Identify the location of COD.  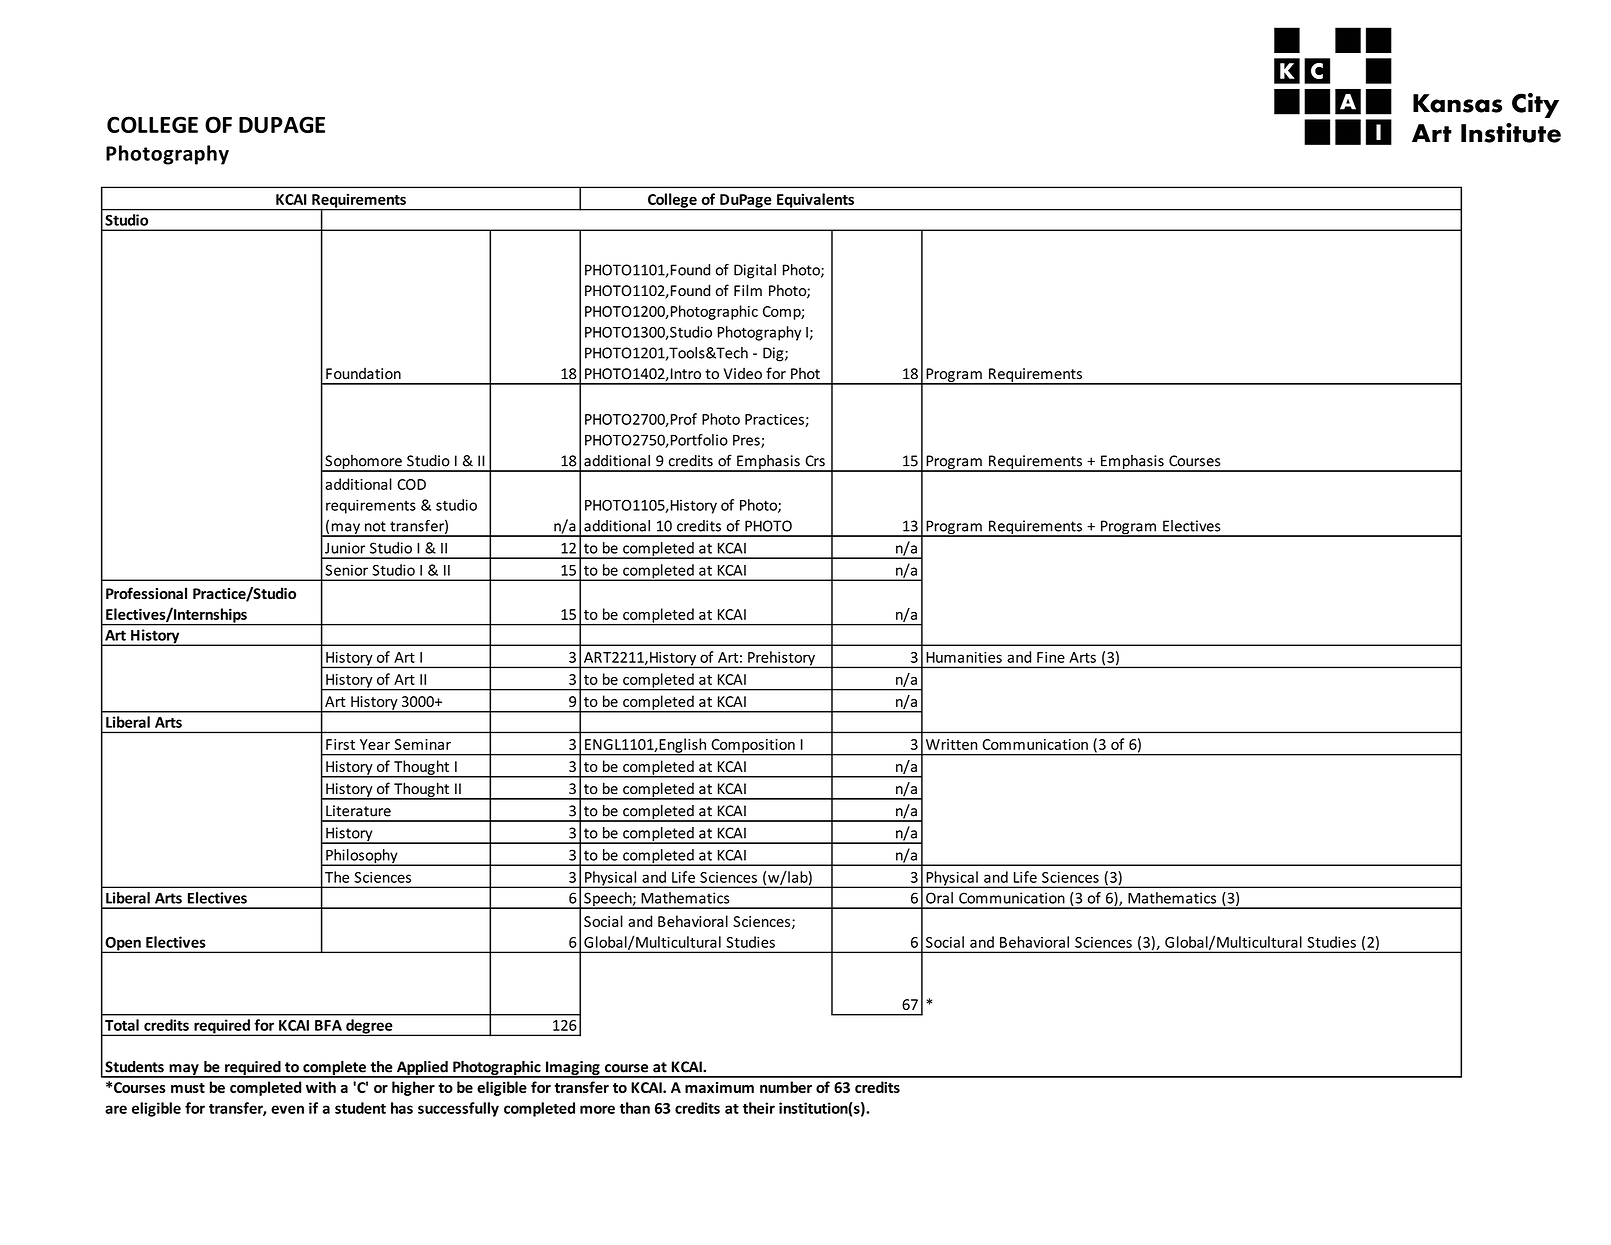
(411, 484).
